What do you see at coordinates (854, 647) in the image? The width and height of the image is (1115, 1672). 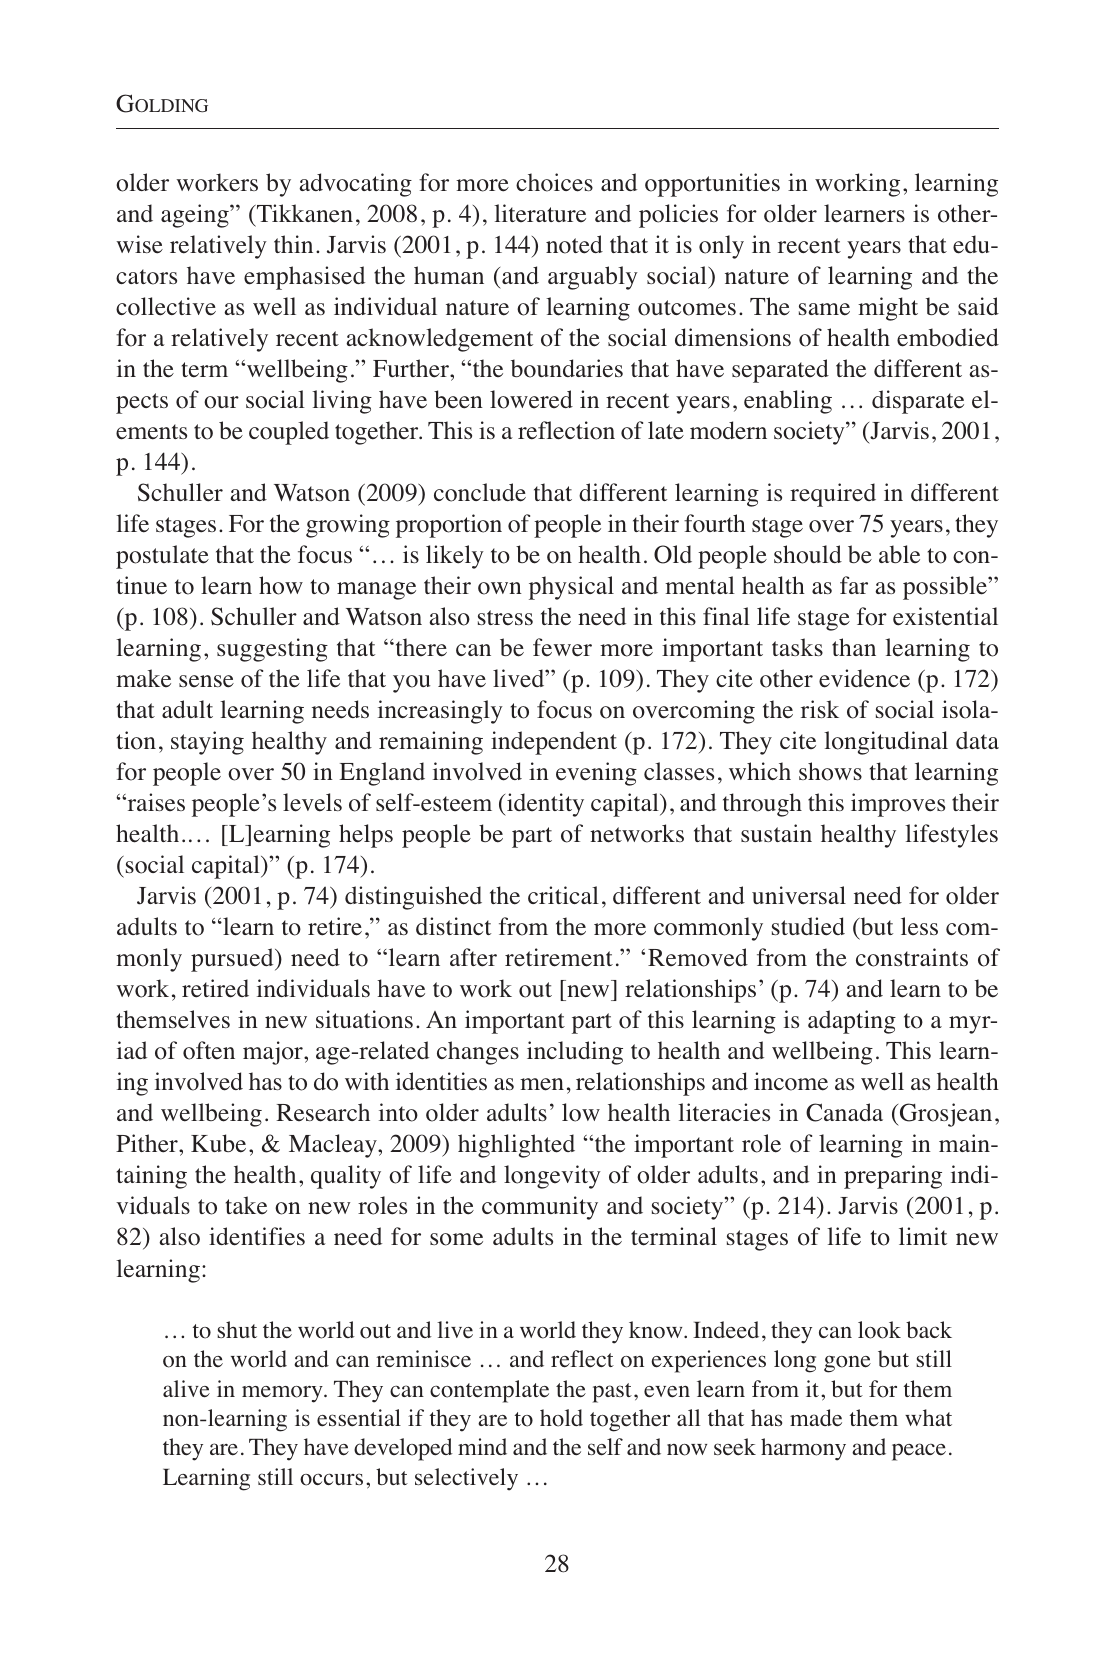 I see `than` at bounding box center [854, 647].
